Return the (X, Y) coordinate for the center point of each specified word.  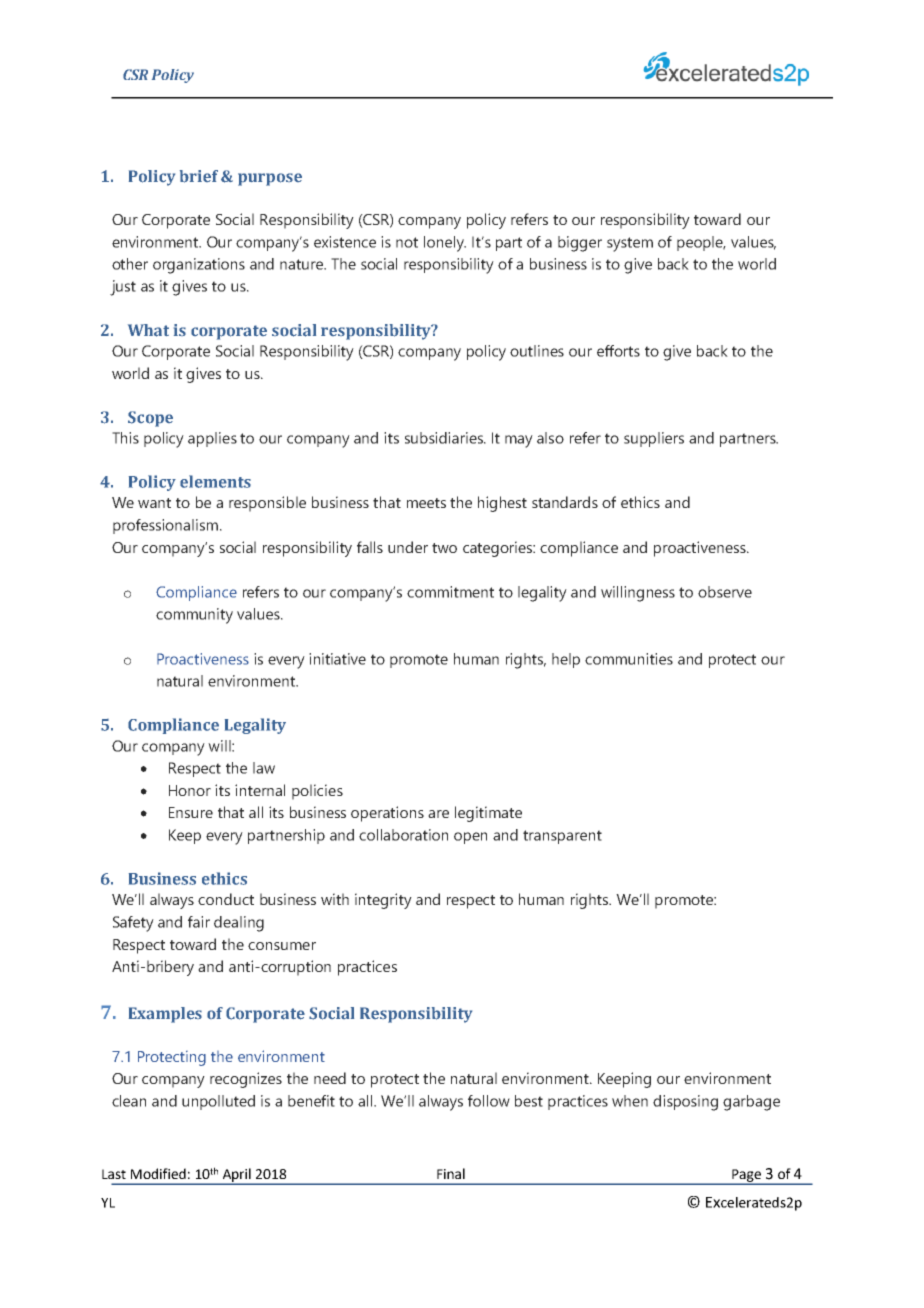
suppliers (654, 439)
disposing (685, 1103)
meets (426, 503)
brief (199, 176)
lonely (445, 244)
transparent (562, 837)
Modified (158, 1173)
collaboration (403, 835)
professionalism (165, 526)
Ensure (191, 812)
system (630, 244)
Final (451, 1173)
